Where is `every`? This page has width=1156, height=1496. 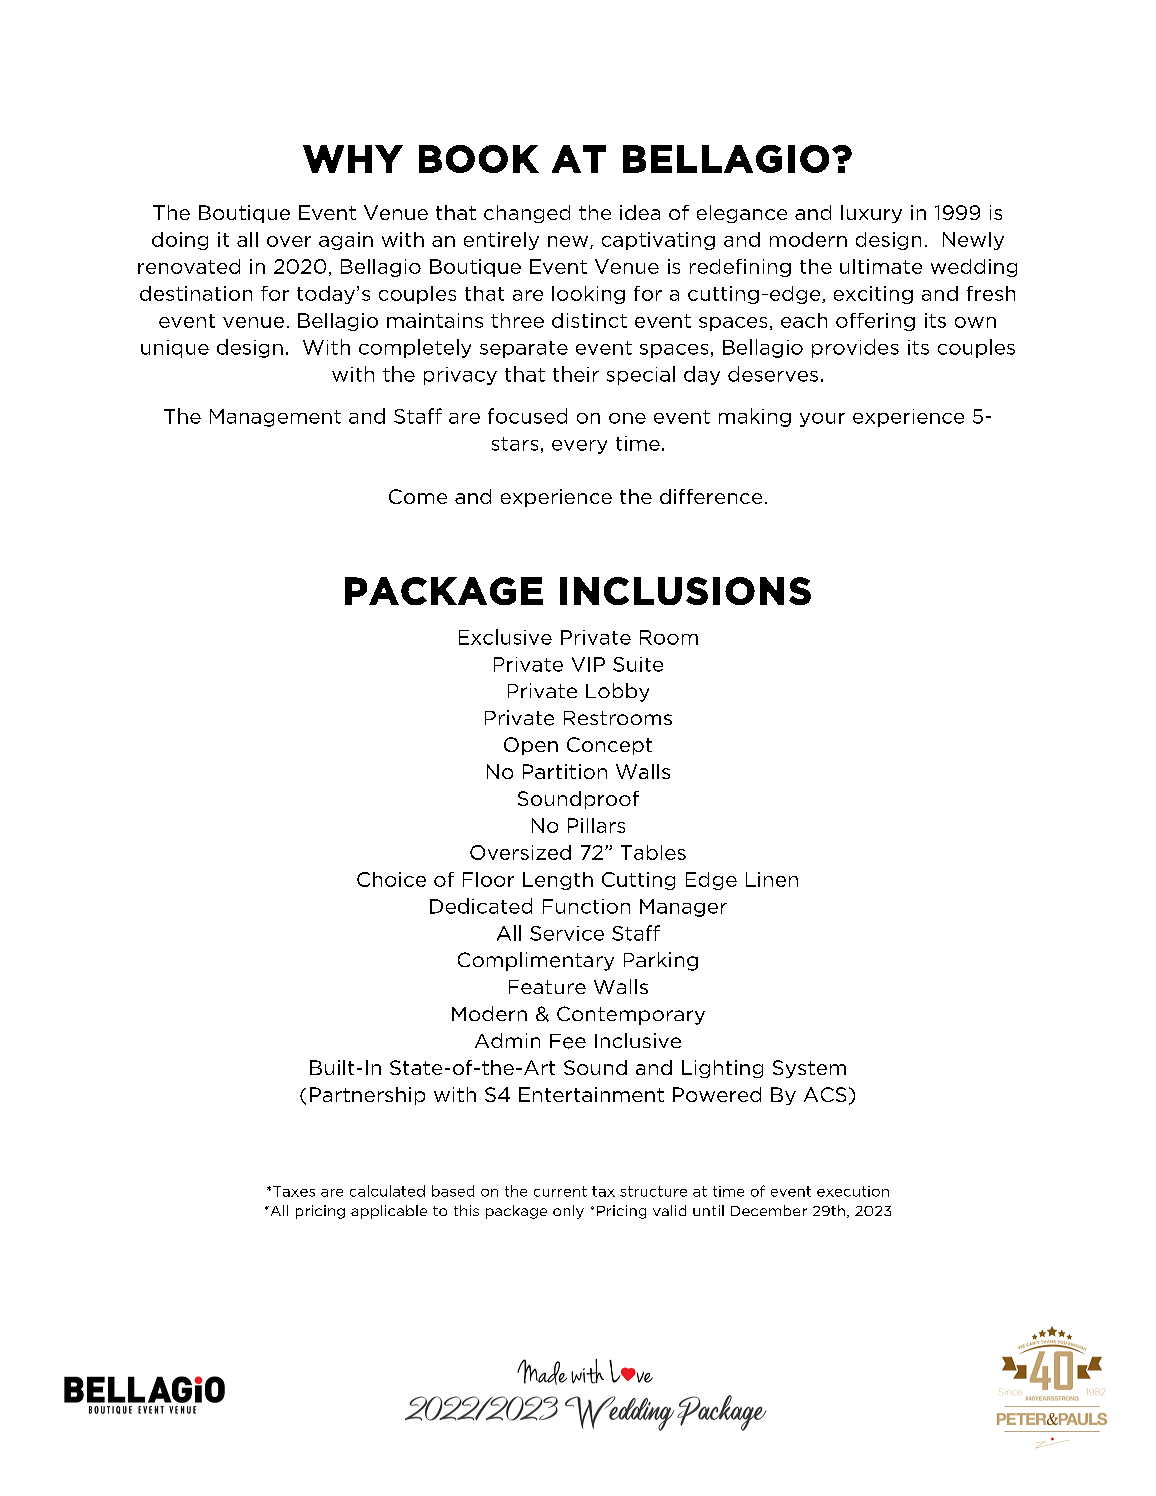 every is located at coordinates (579, 447).
